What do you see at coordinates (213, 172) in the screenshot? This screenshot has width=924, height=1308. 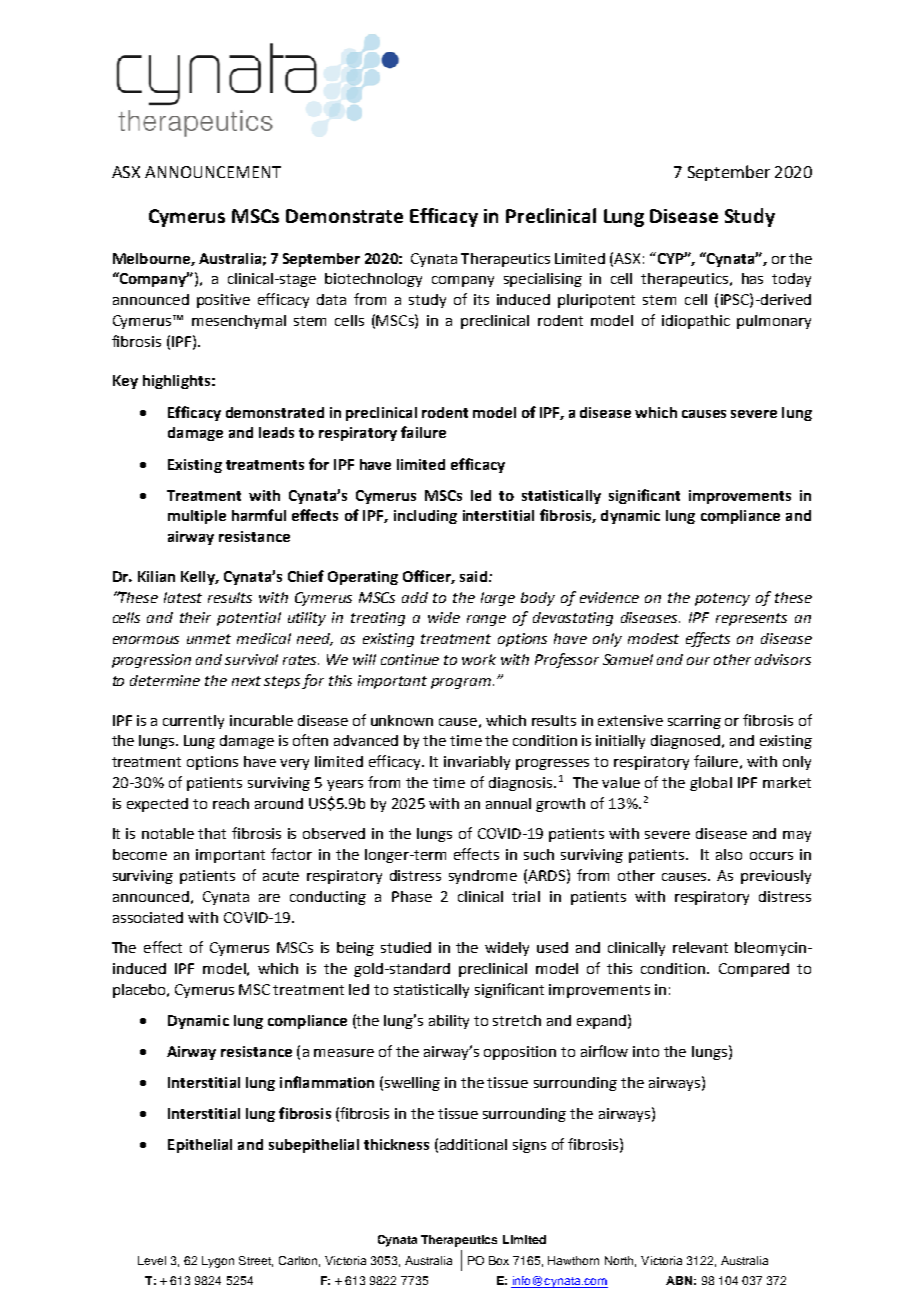 I see `ANNOUNCEMENT` at bounding box center [213, 172].
